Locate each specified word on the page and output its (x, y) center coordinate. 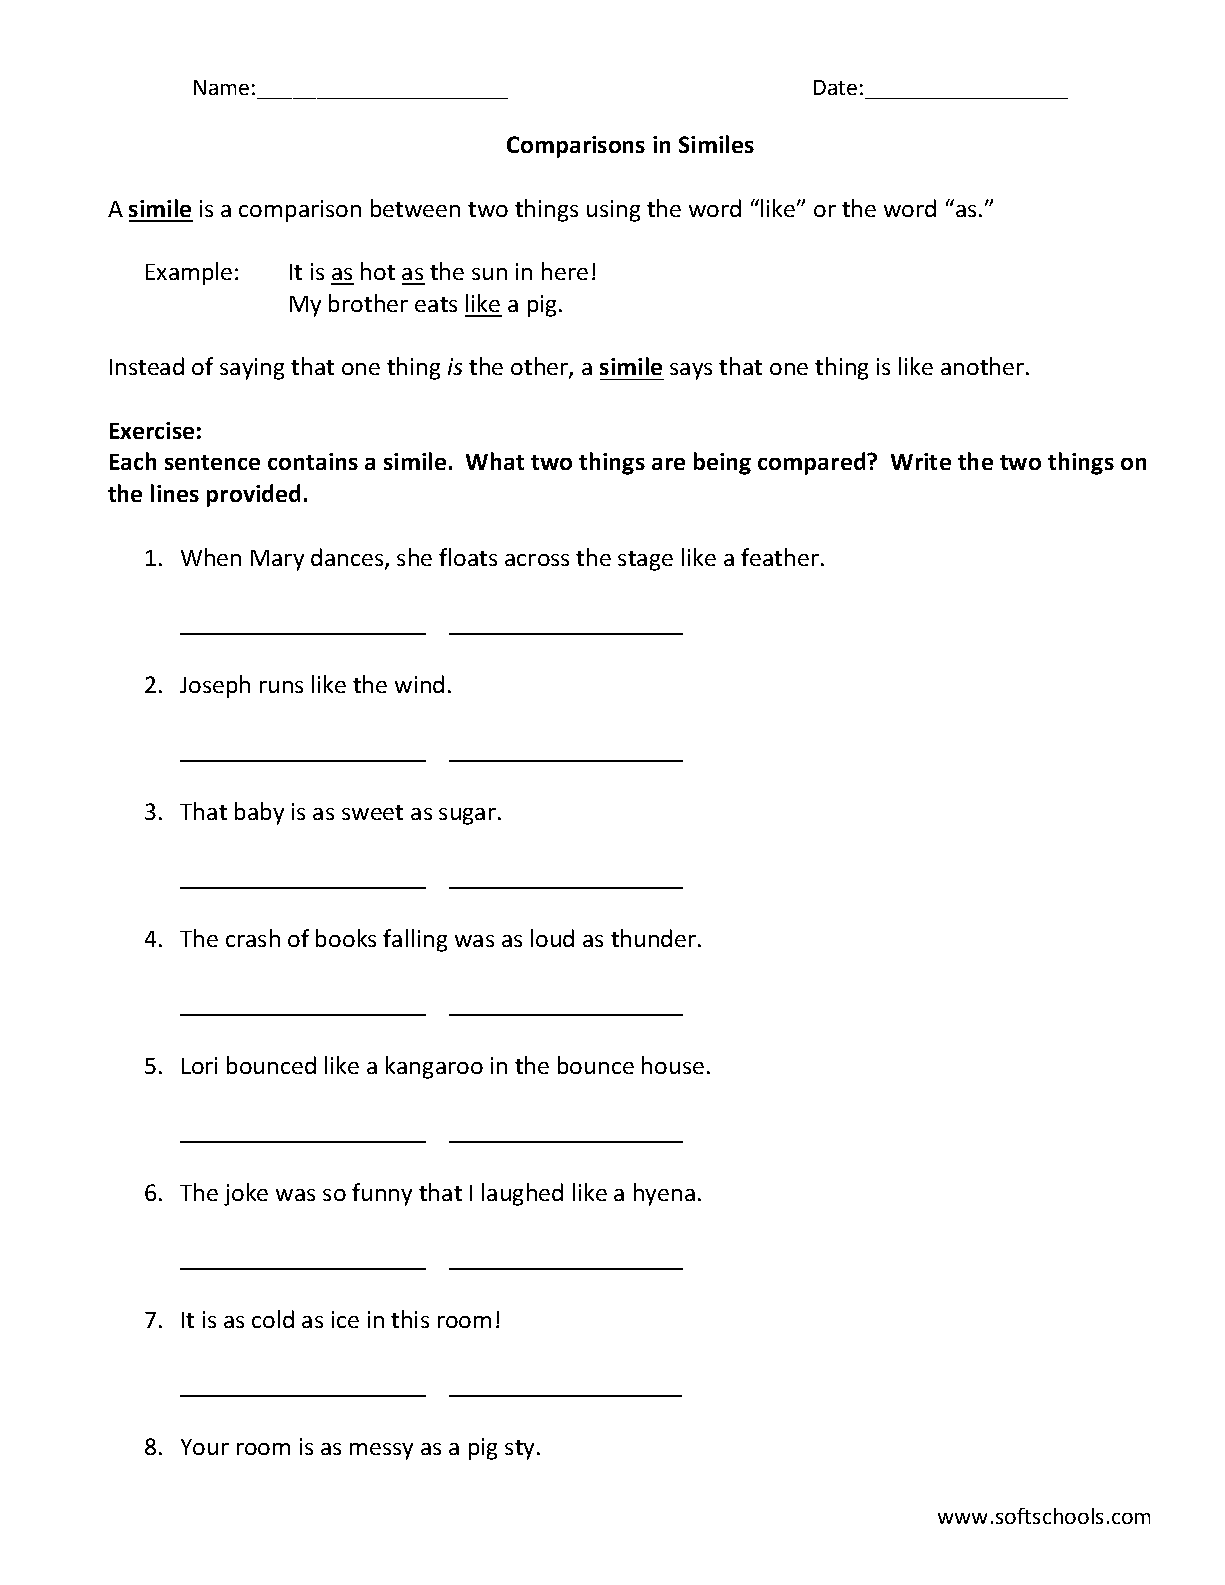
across (537, 560)
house (673, 1065)
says (691, 371)
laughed (522, 1194)
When (211, 557)
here (565, 271)
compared (813, 463)
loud (552, 938)
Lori (199, 1065)
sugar (467, 816)
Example (189, 273)
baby (259, 813)
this (410, 1319)
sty (519, 1450)
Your (205, 1447)
